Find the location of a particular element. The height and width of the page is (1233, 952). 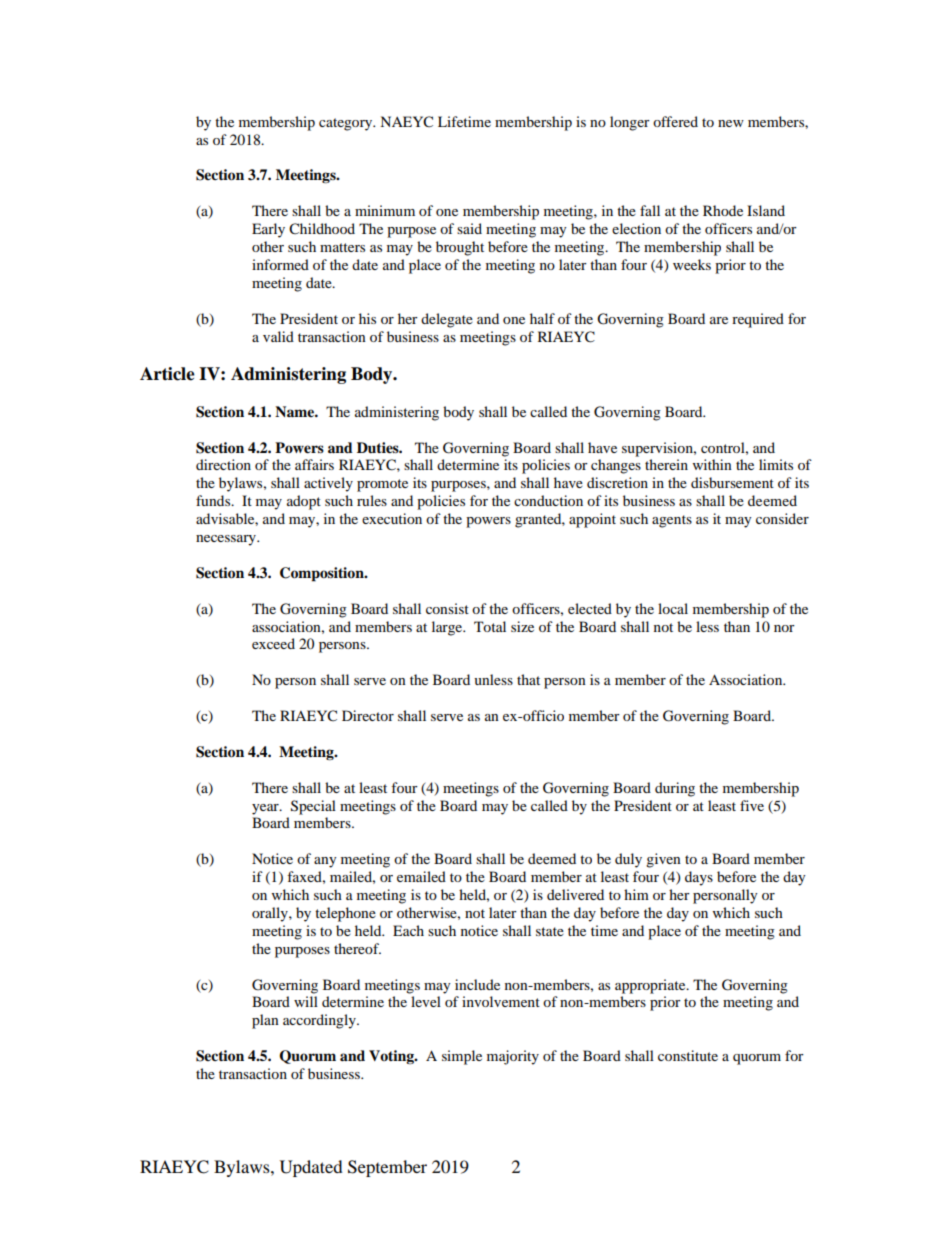

new is located at coordinates (731, 123).
